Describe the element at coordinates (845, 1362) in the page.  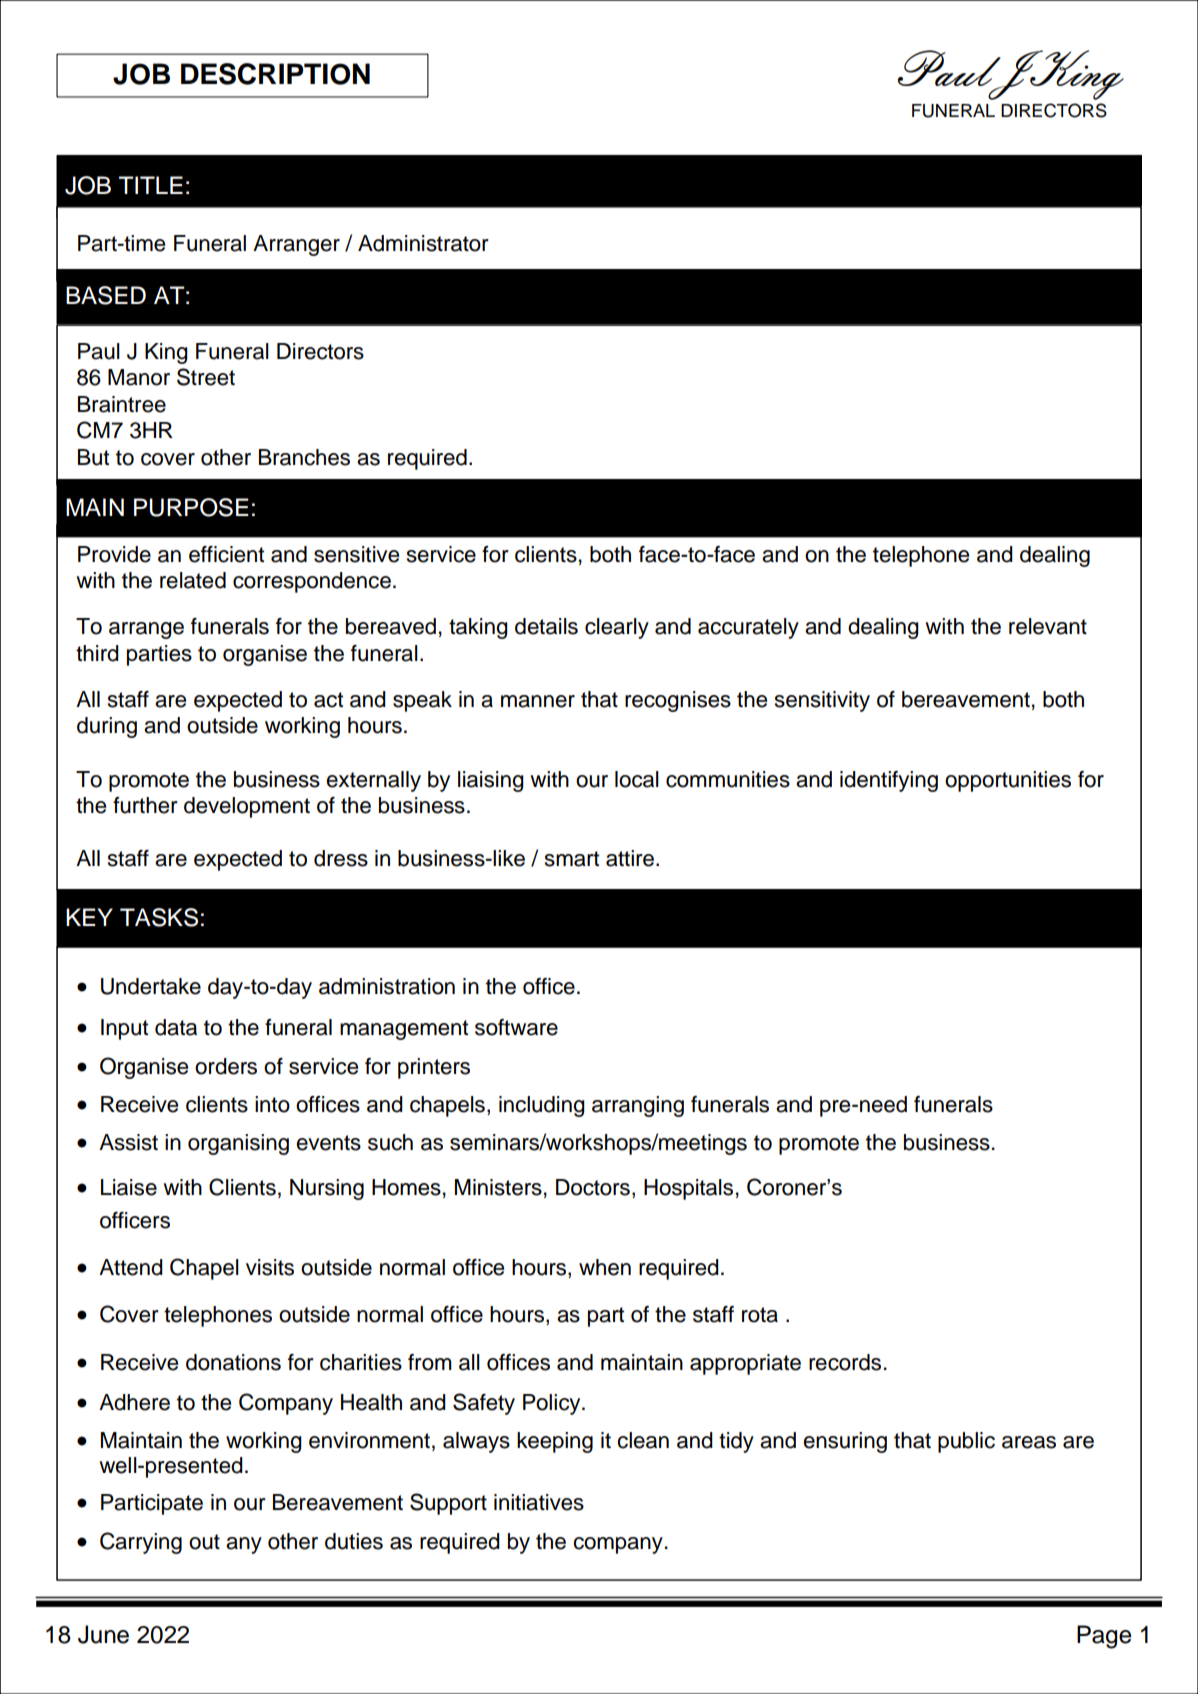
I see `records` at that location.
